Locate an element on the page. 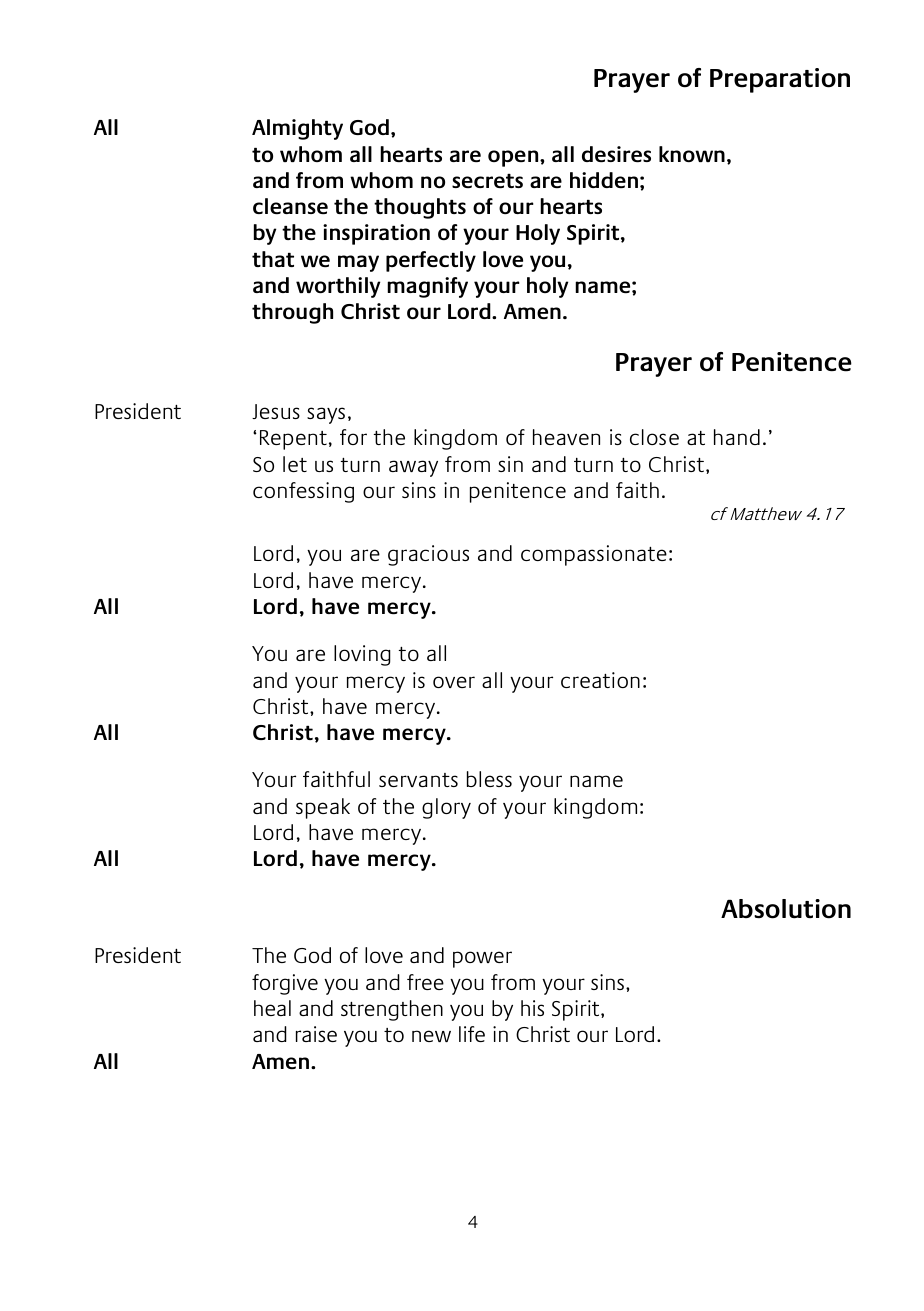  raise is located at coordinates (316, 1034).
